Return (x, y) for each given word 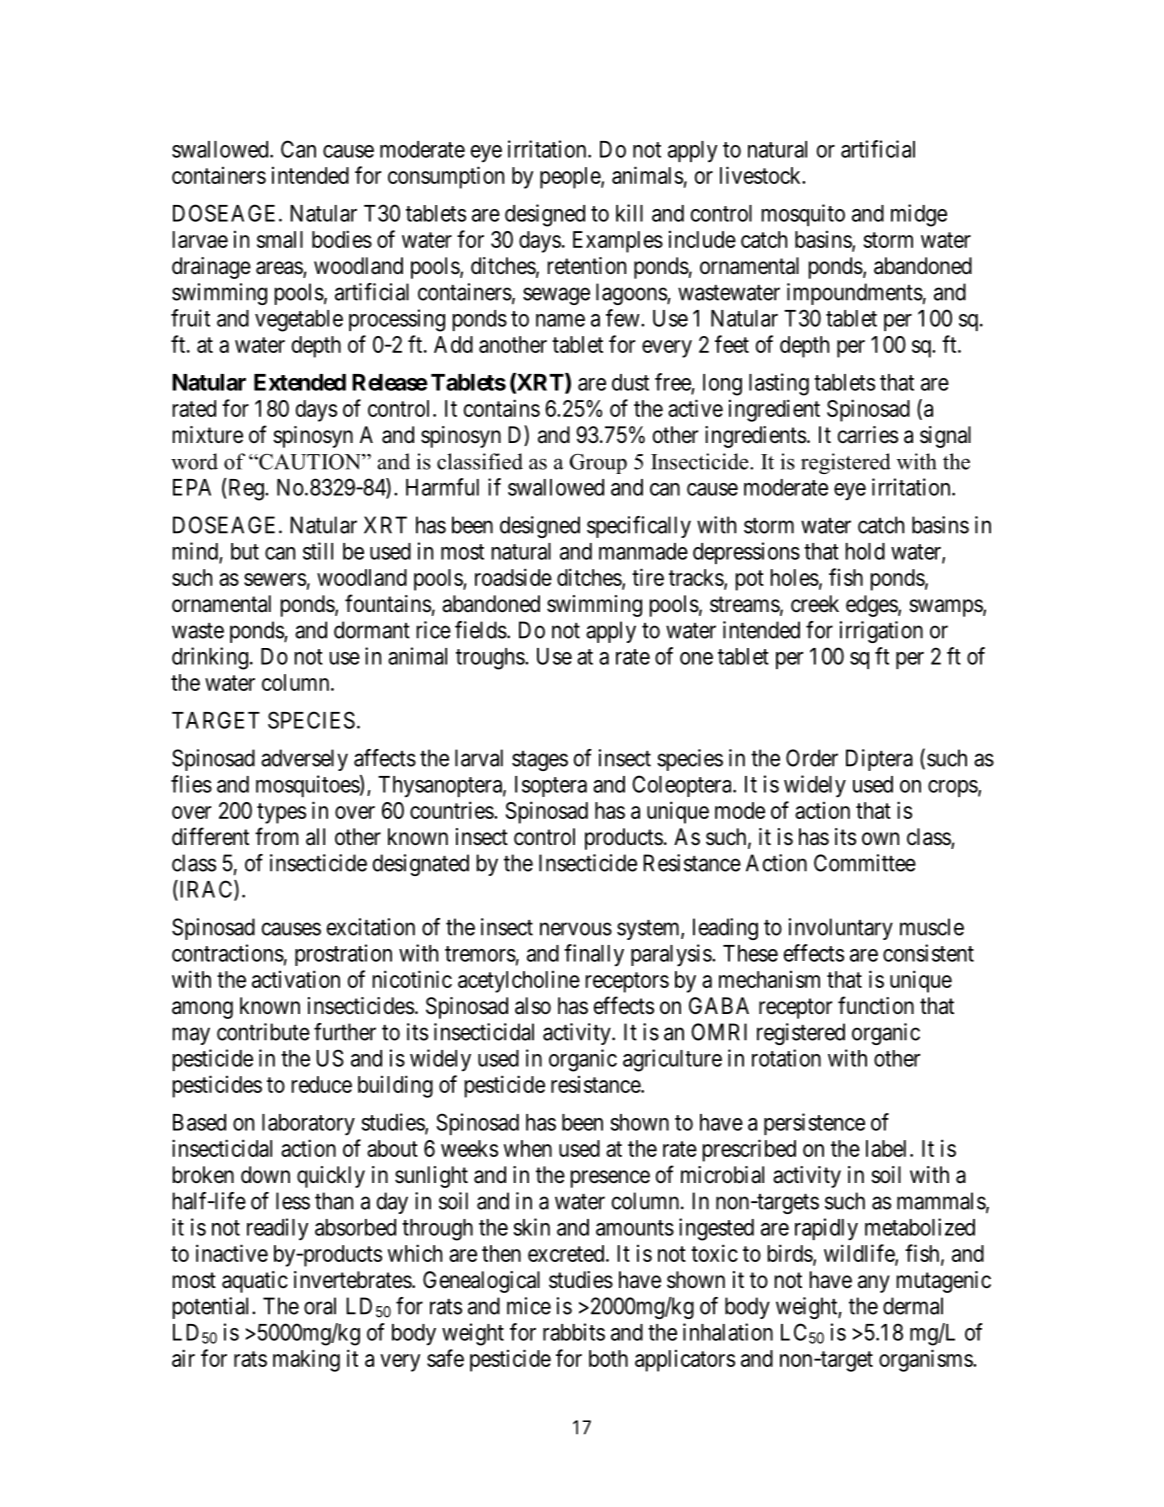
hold (865, 551)
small (280, 239)
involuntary (841, 929)
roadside (513, 577)
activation (296, 979)
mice (529, 1306)
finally (594, 955)
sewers (275, 579)
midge (919, 215)
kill (629, 213)
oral (320, 1306)
